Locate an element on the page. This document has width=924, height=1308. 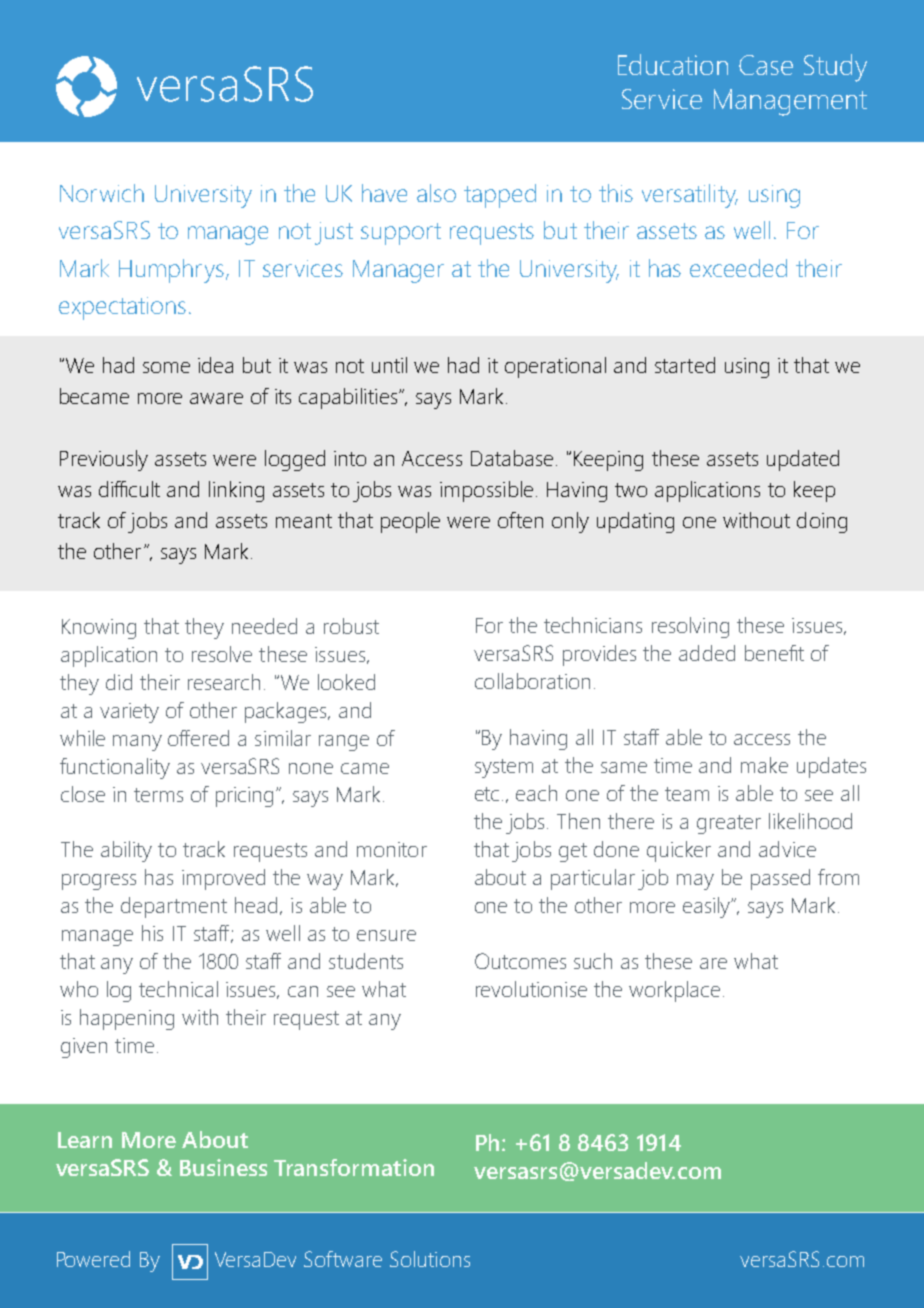
also is located at coordinates (436, 193).
